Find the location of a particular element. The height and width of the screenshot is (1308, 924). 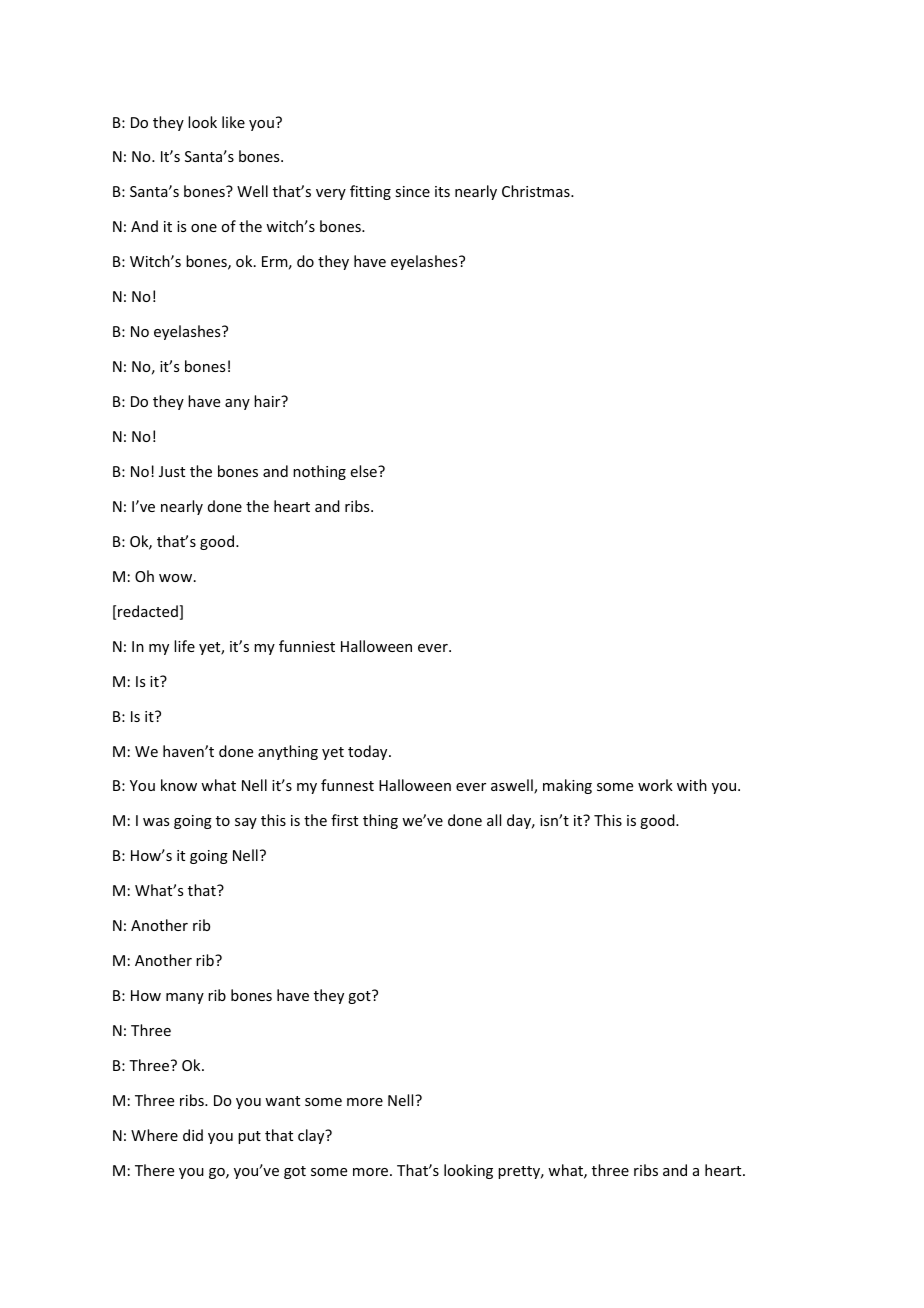

say is located at coordinates (246, 823).
